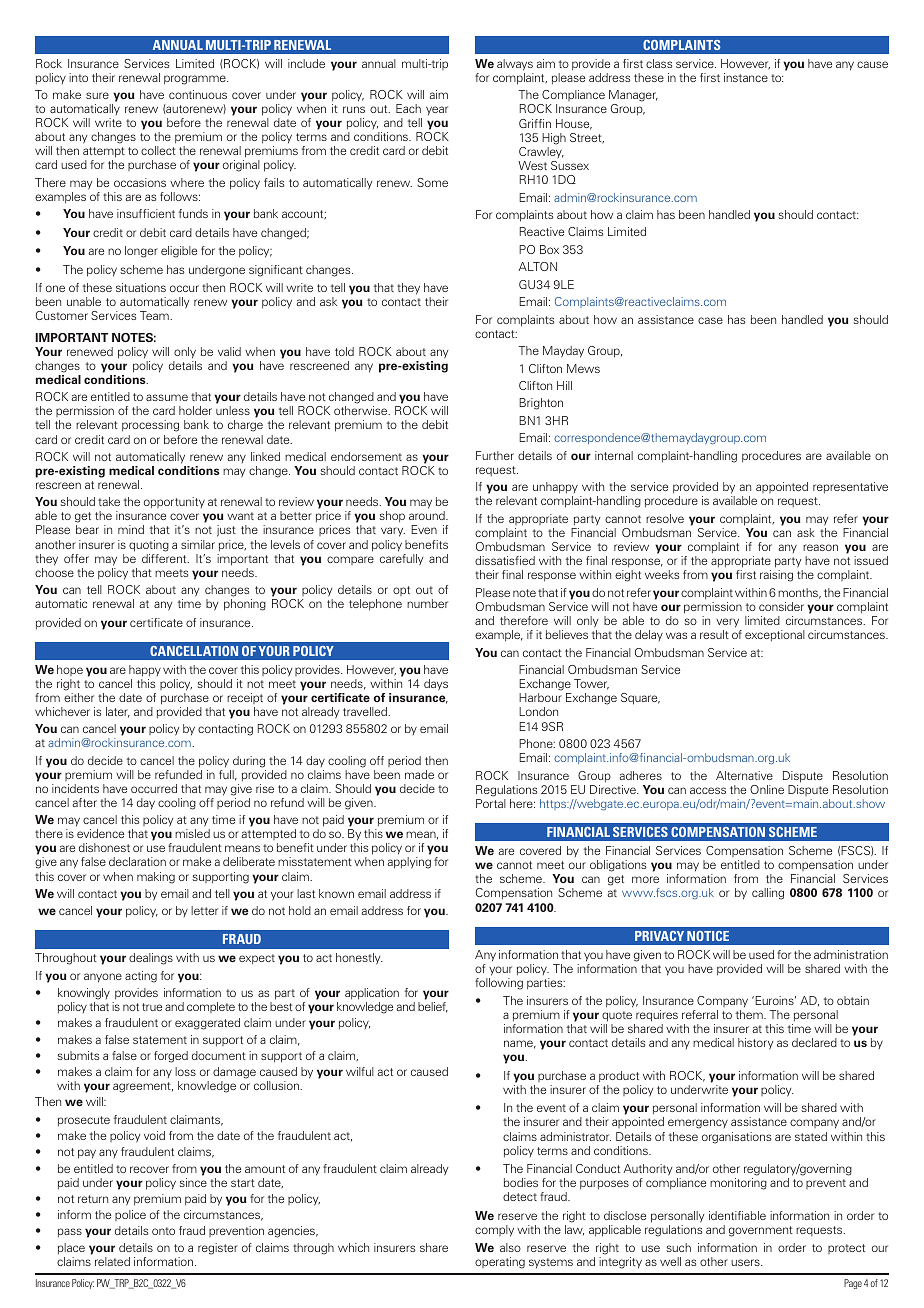 The height and width of the image is (1308, 924). Describe the element at coordinates (491, 803) in the image. I see `Portal` at that location.
